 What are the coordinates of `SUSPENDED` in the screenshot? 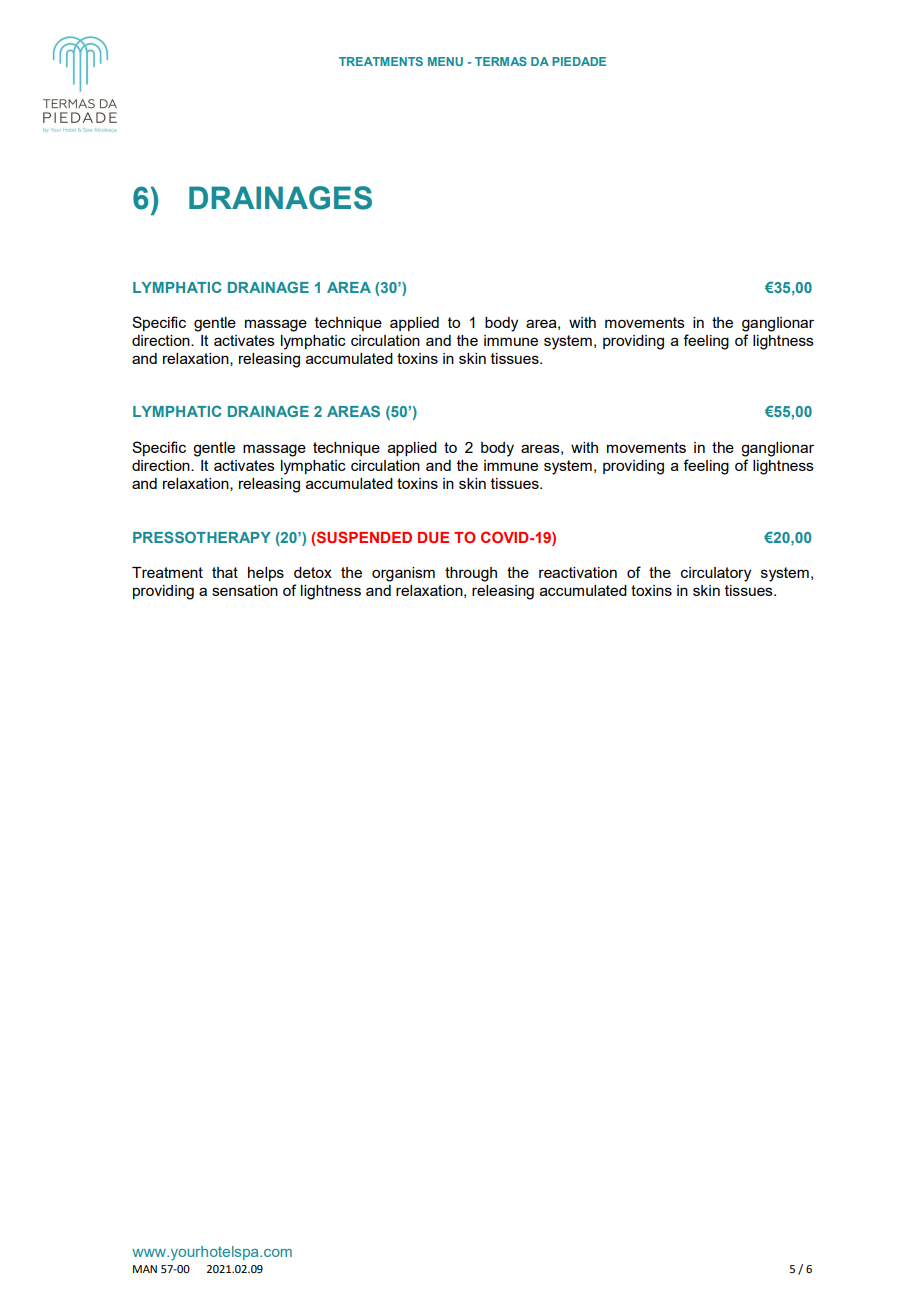 It's located at (364, 537).
